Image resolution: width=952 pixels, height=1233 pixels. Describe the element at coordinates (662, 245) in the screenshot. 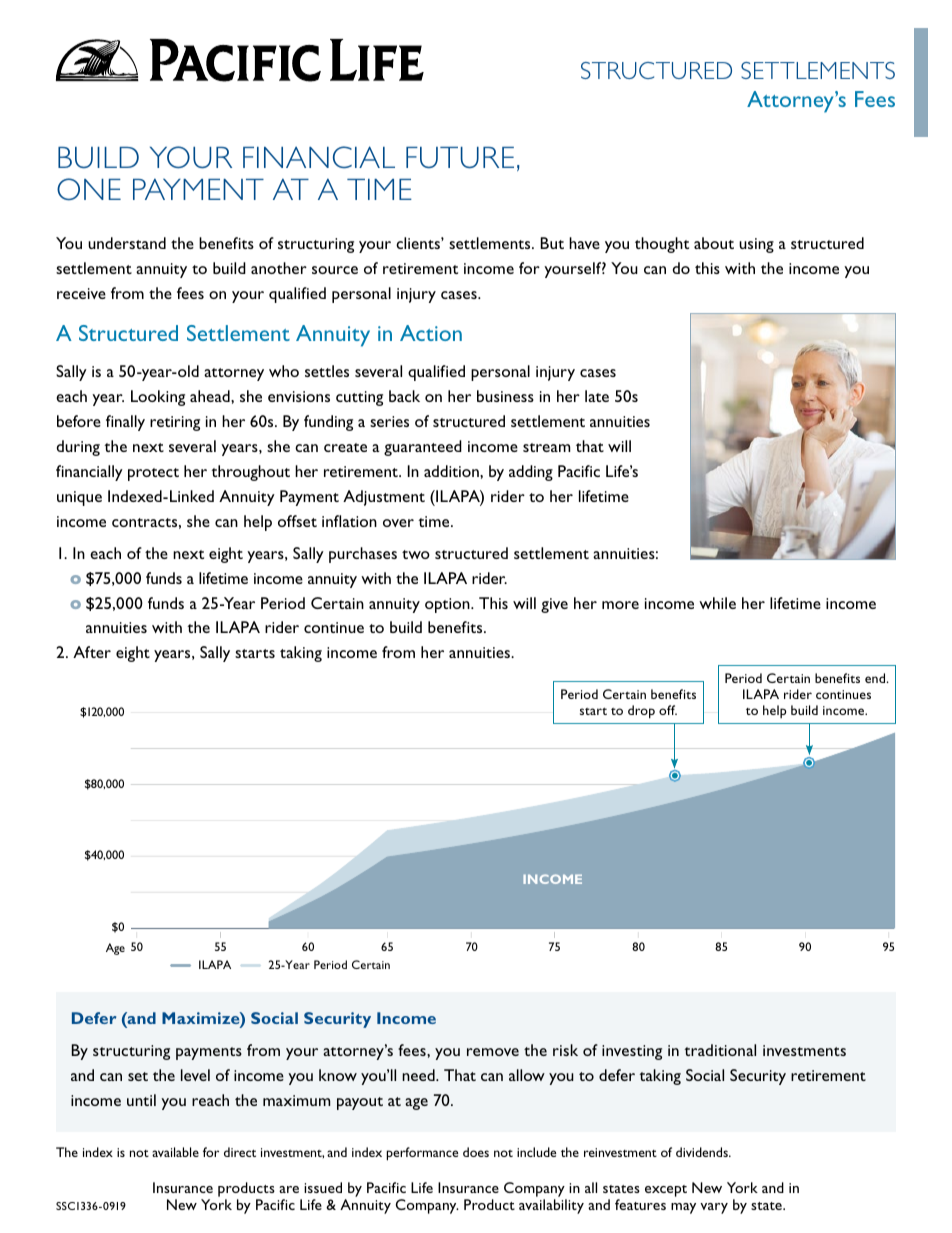

I see `thought` at that location.
